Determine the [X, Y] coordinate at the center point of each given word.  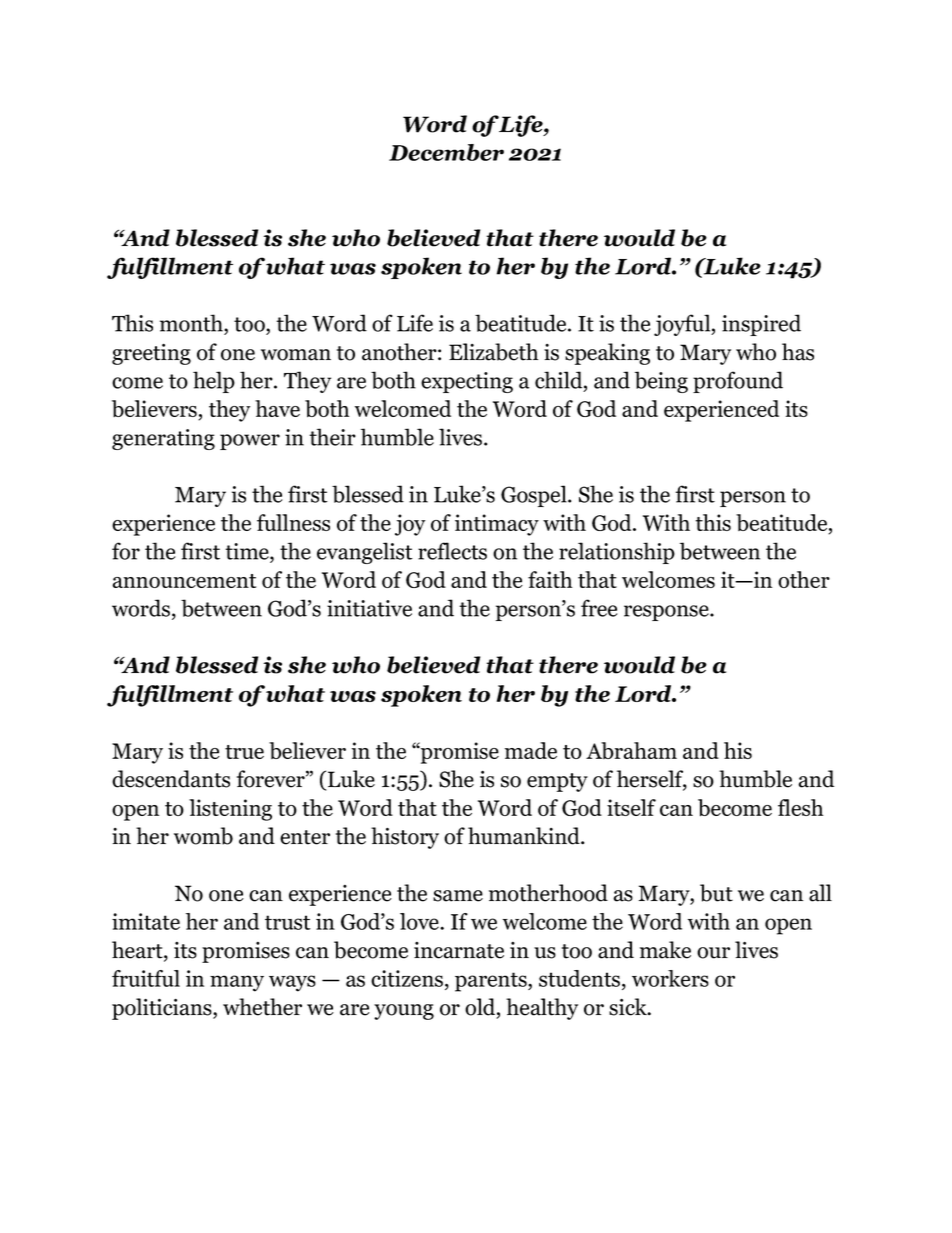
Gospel [535, 496]
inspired [761, 325]
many [237, 983]
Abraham [631, 750]
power [250, 442]
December [446, 152]
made [531, 750]
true [244, 752]
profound [738, 382]
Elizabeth [493, 352]
